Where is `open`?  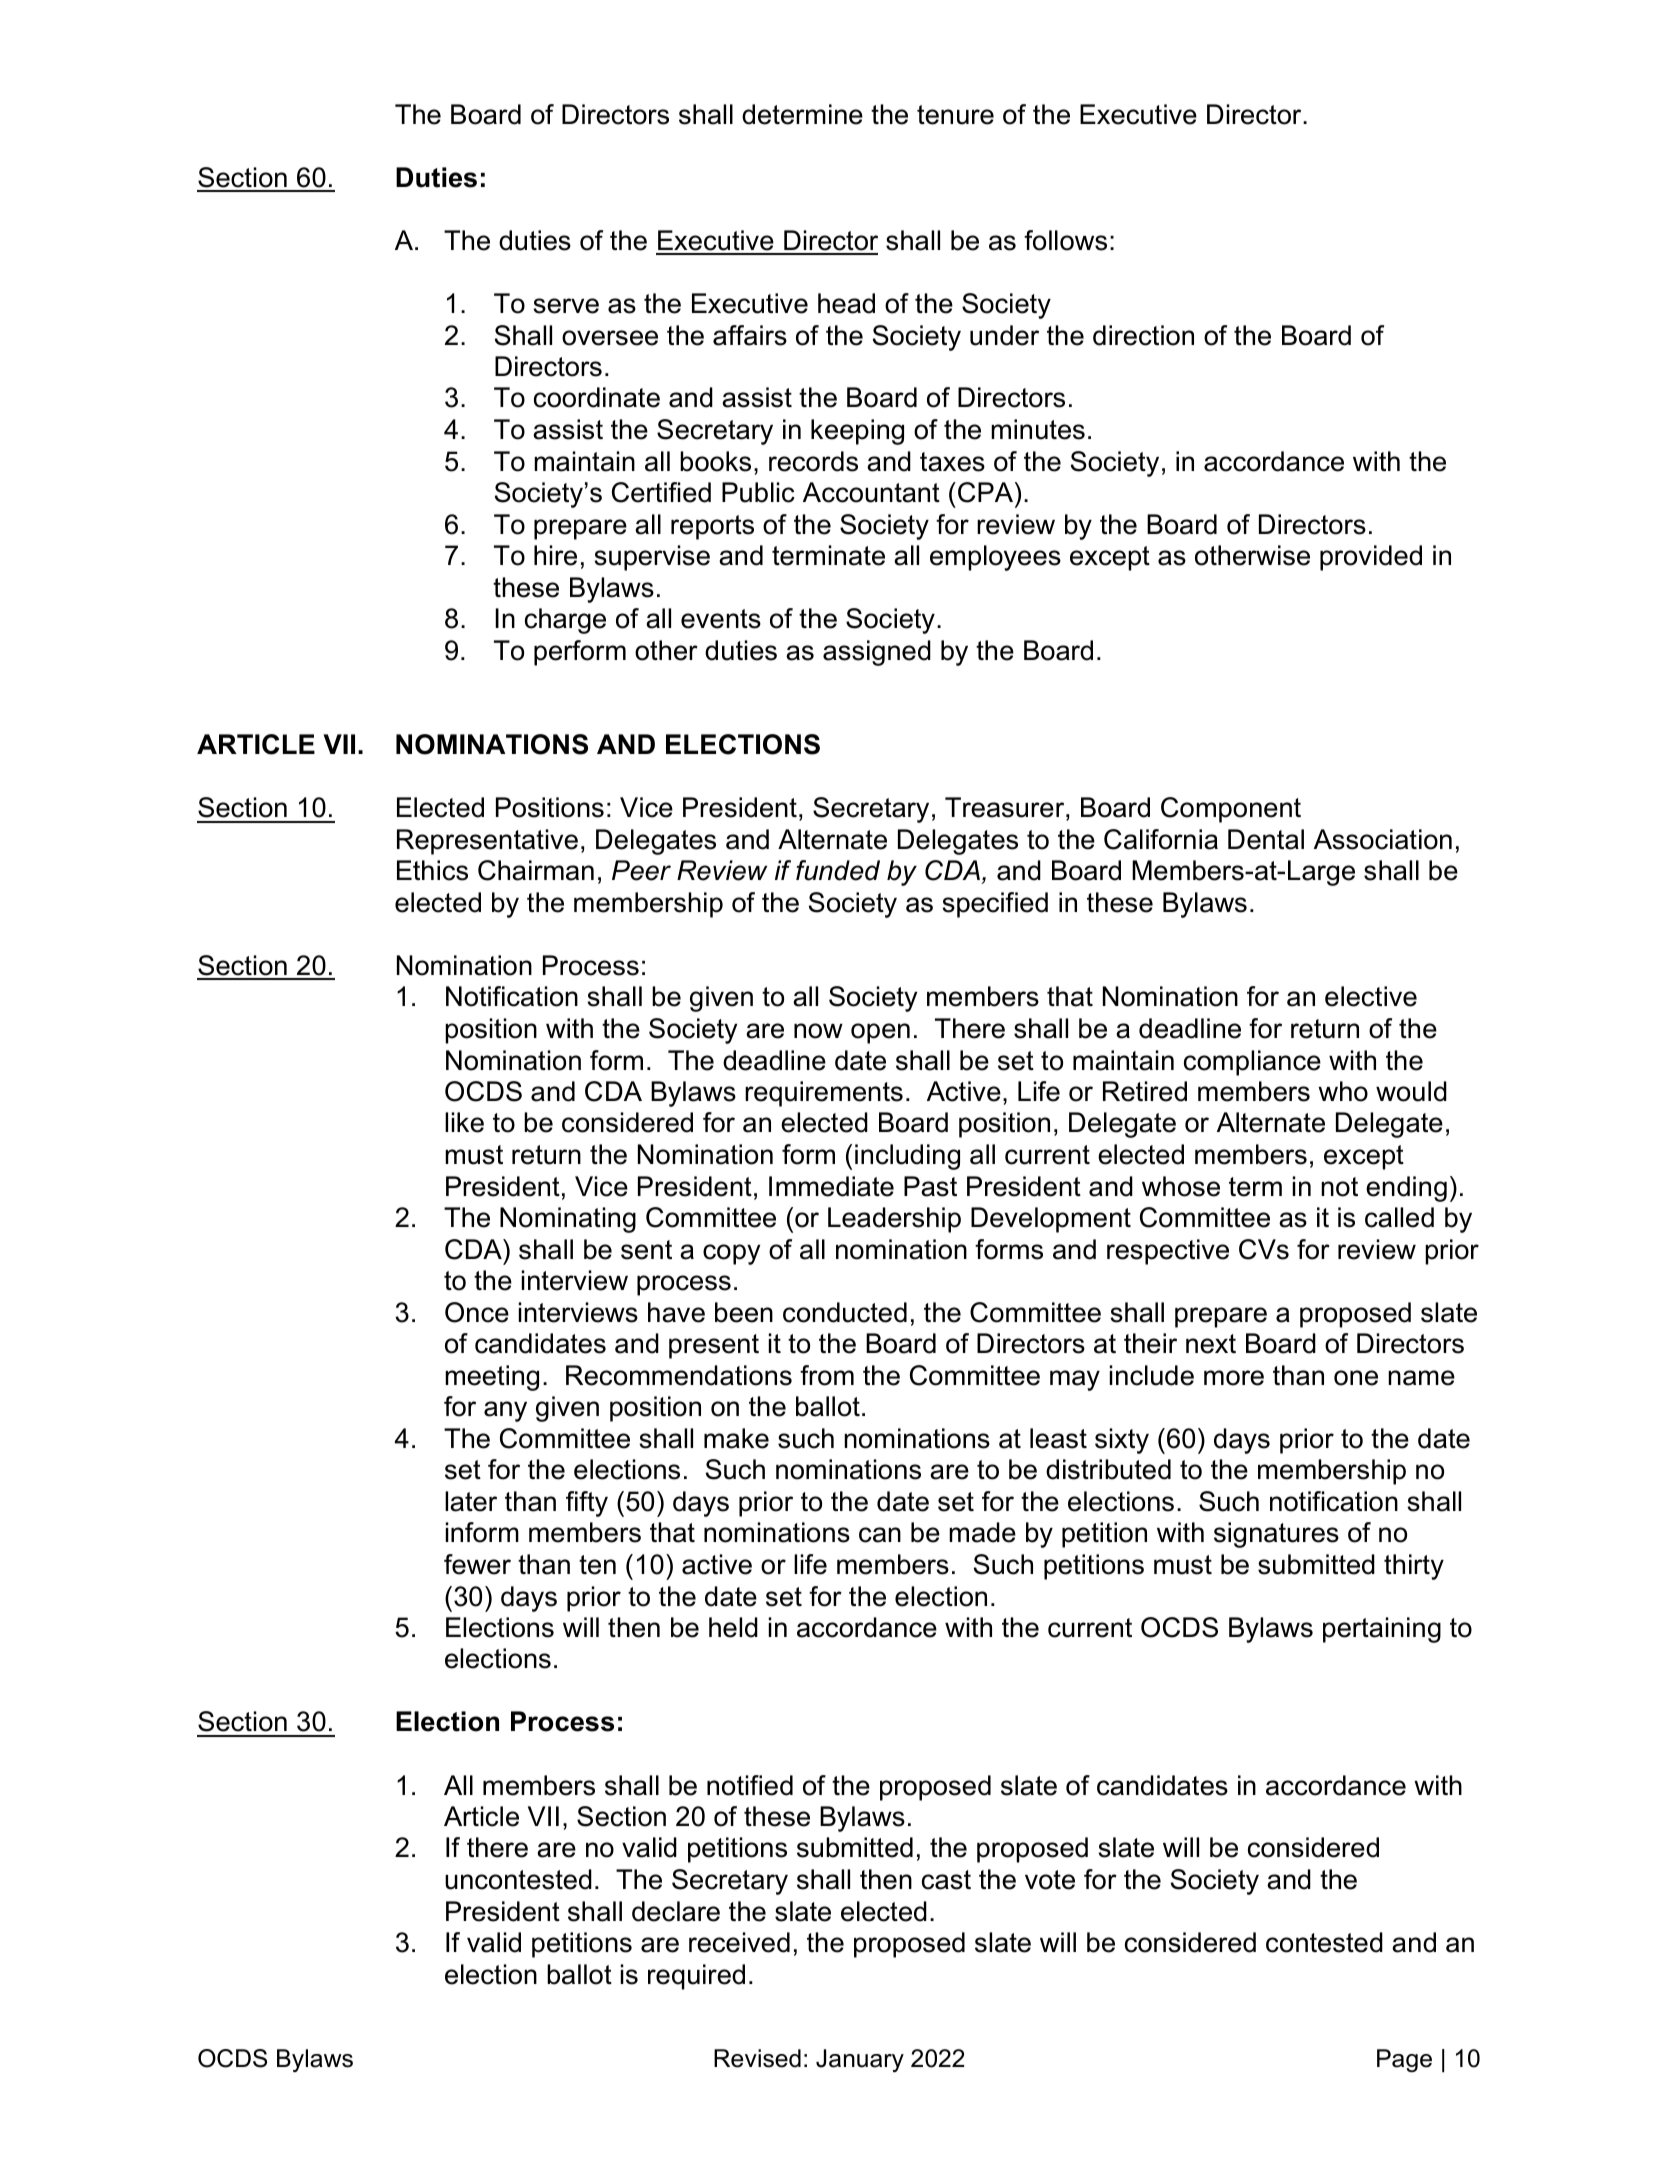 open is located at coordinates (880, 1033).
